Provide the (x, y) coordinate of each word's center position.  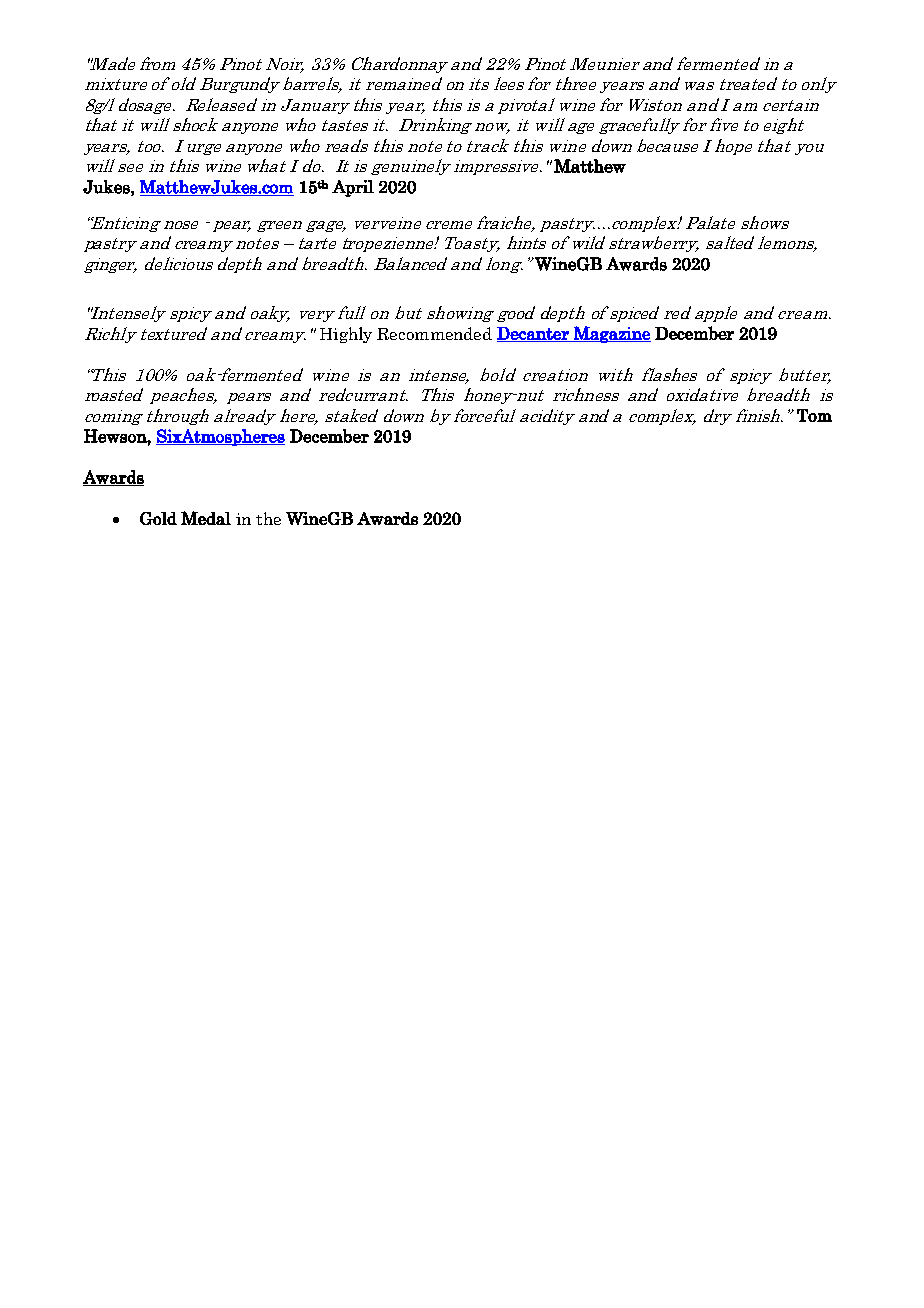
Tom (814, 415)
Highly (346, 335)
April (353, 188)
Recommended (434, 333)
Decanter (534, 334)
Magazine (611, 334)
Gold (158, 518)
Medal (206, 518)
